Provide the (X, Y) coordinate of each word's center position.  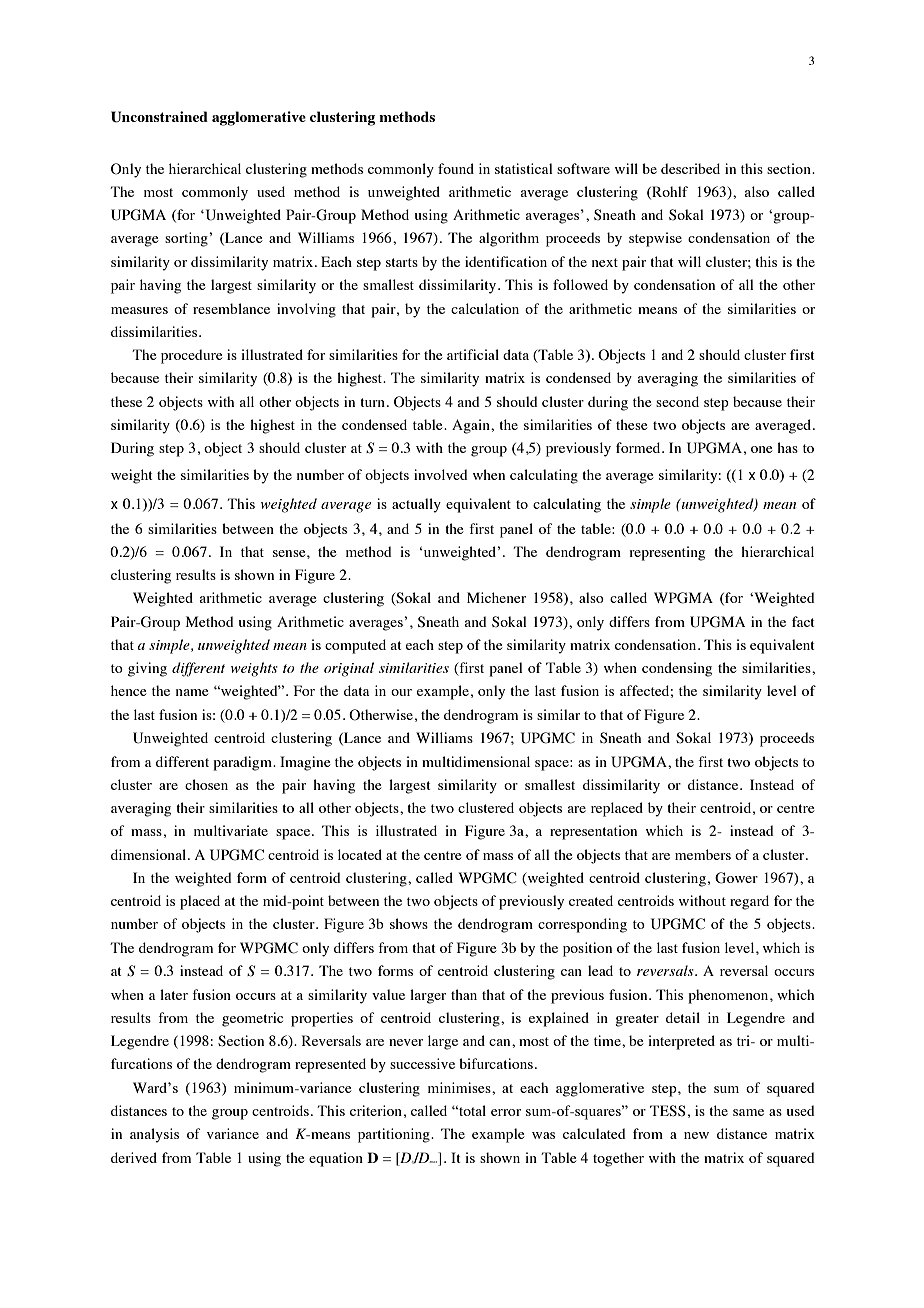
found (456, 168)
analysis (154, 1135)
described (690, 168)
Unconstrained (159, 117)
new (696, 1135)
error (506, 1112)
